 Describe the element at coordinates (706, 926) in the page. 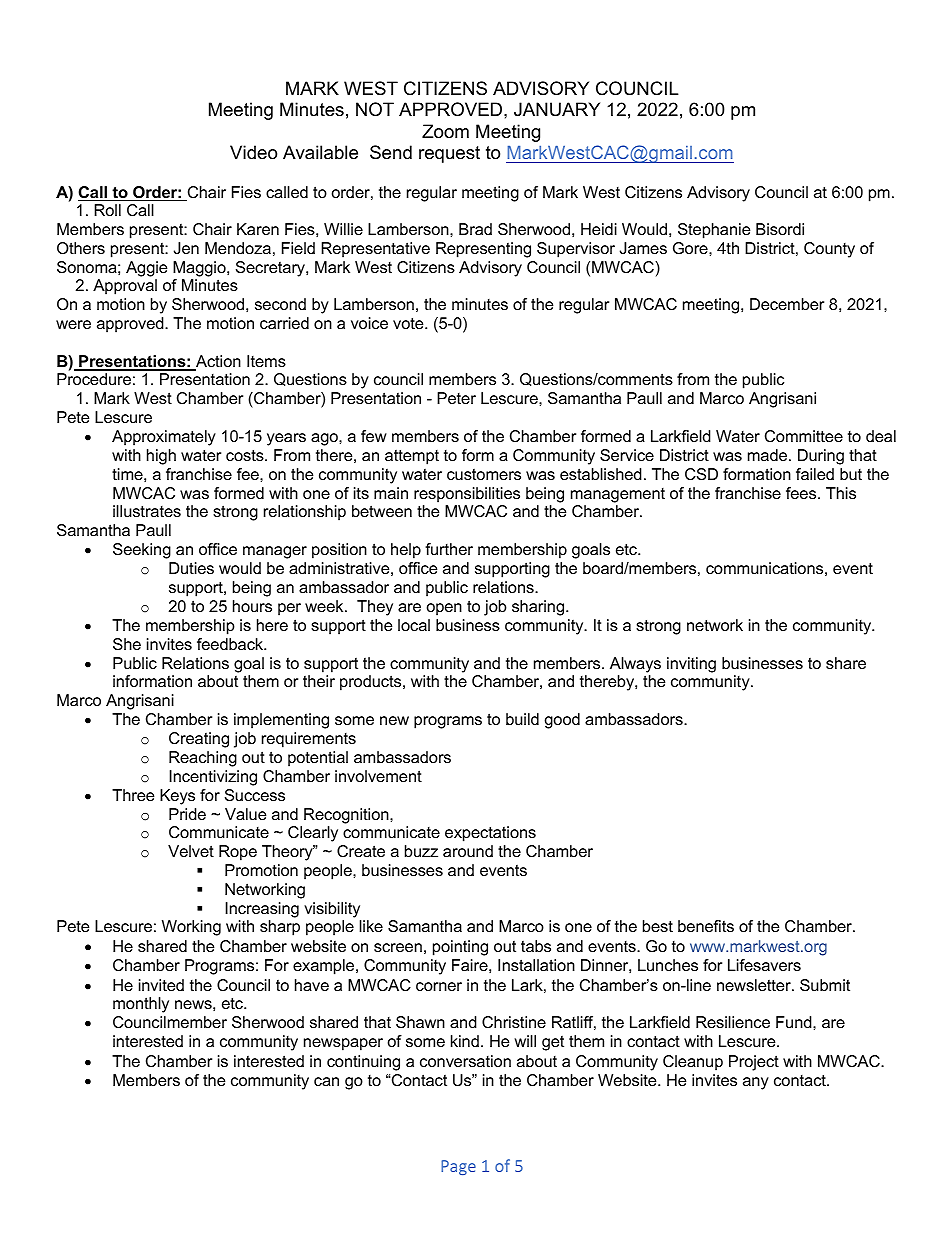

I see `benefits` at that location.
